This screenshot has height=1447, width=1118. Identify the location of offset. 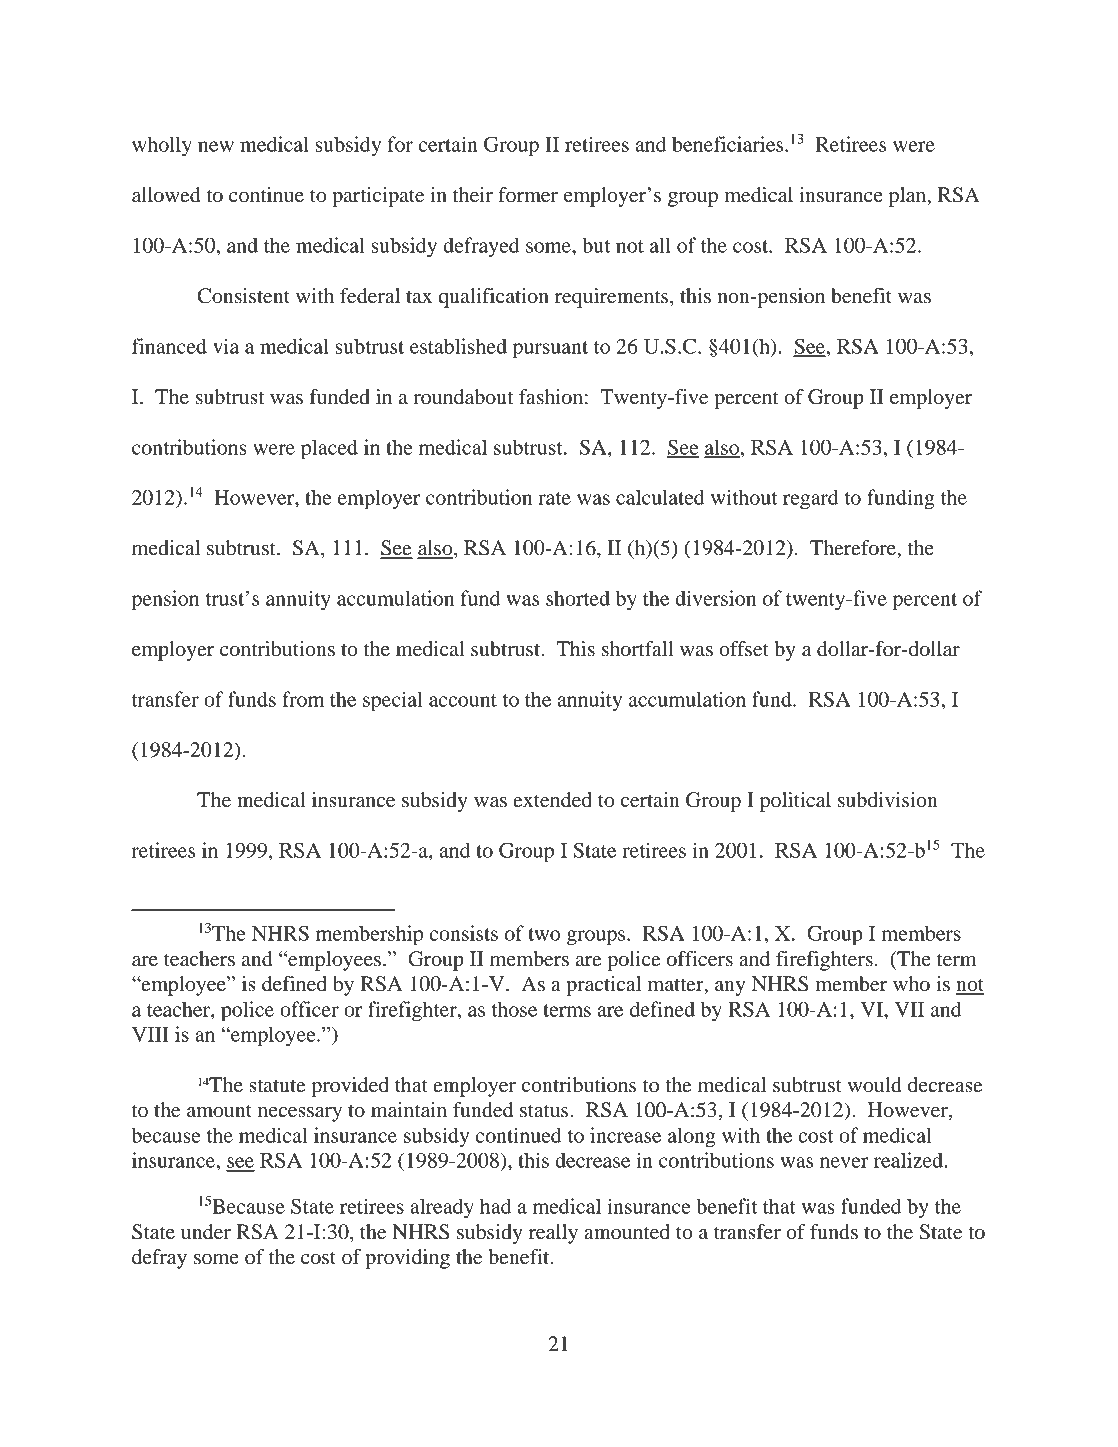
(744, 649).
